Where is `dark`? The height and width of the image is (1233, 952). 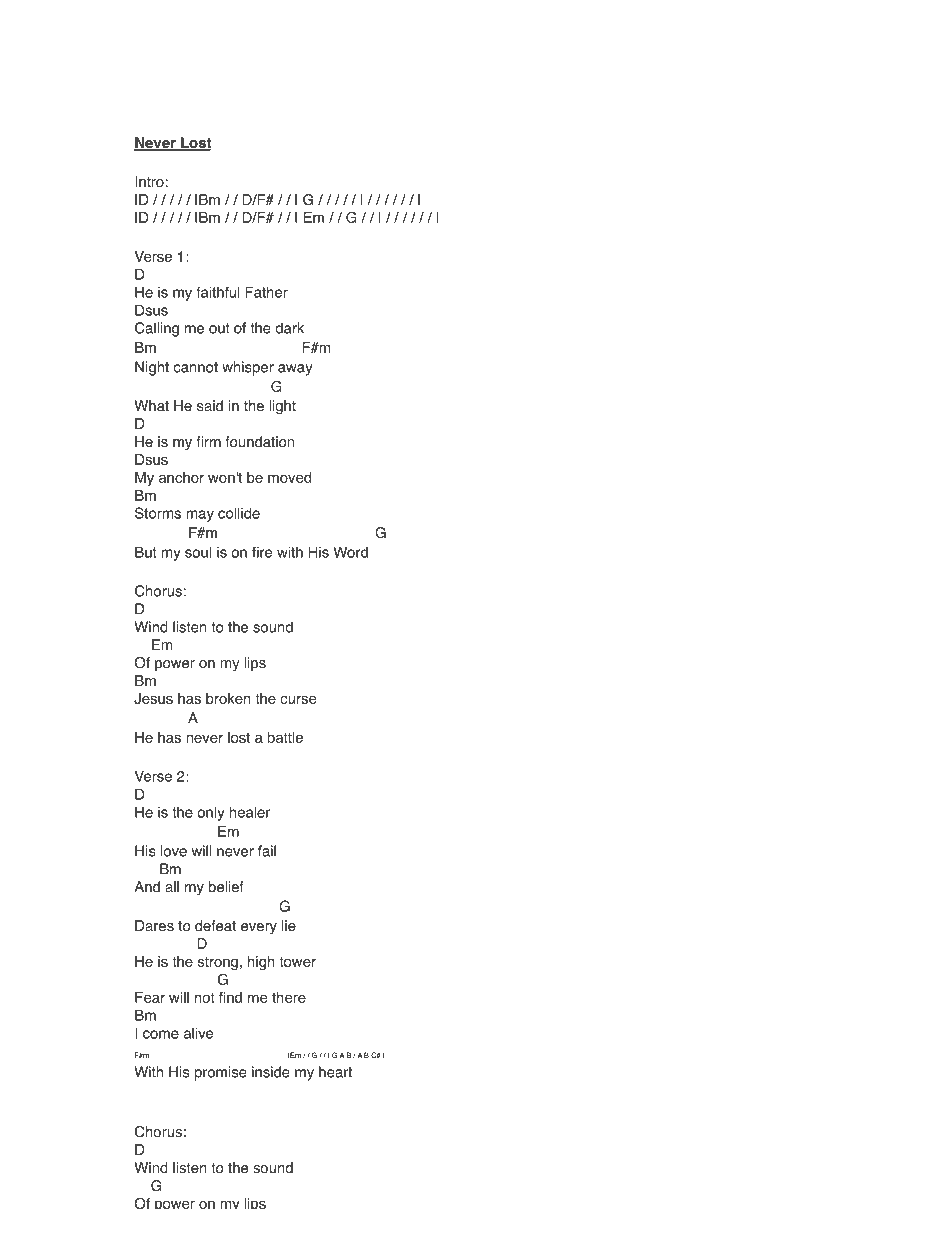
dark is located at coordinates (289, 328).
